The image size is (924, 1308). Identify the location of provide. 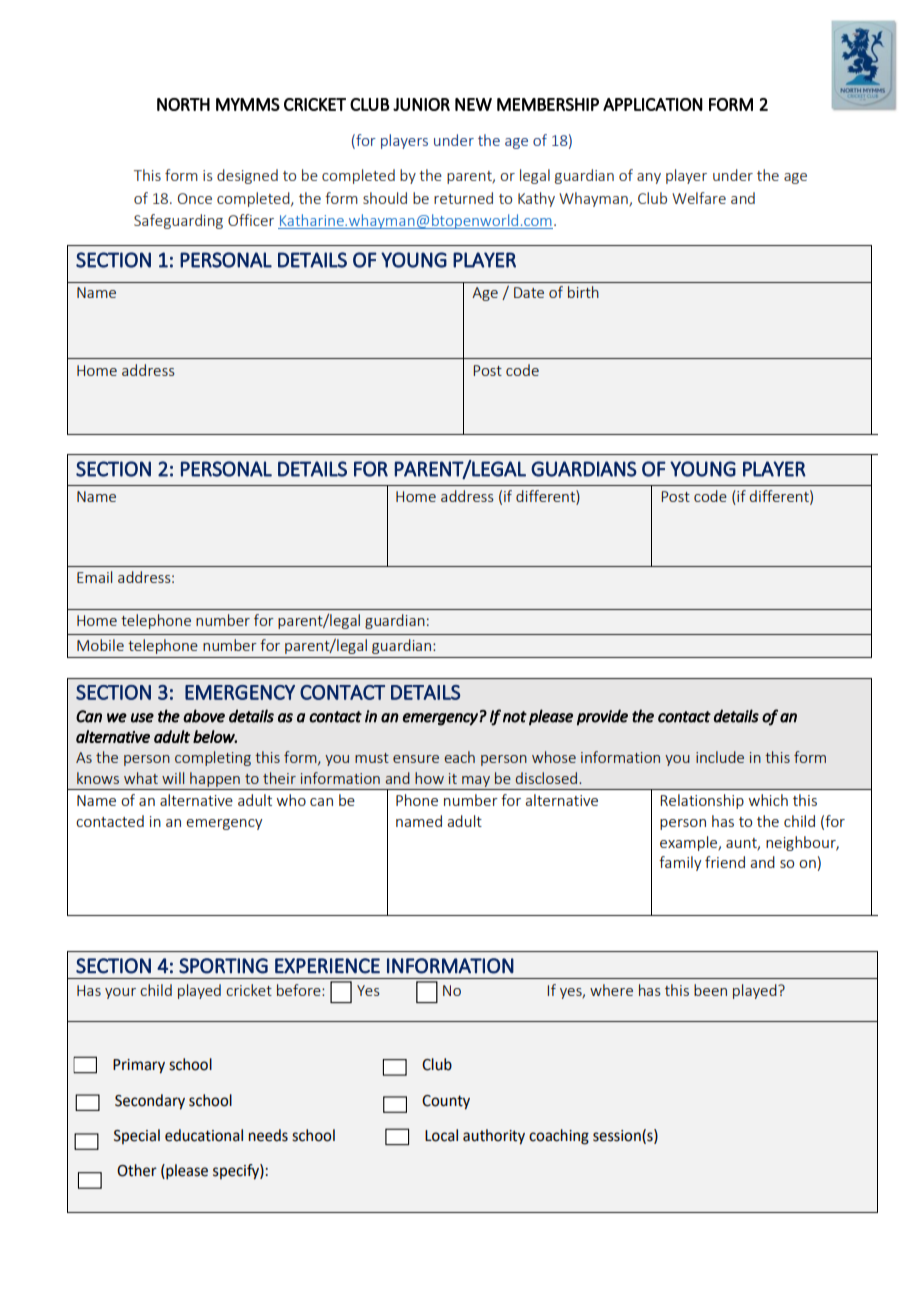
(602, 717).
